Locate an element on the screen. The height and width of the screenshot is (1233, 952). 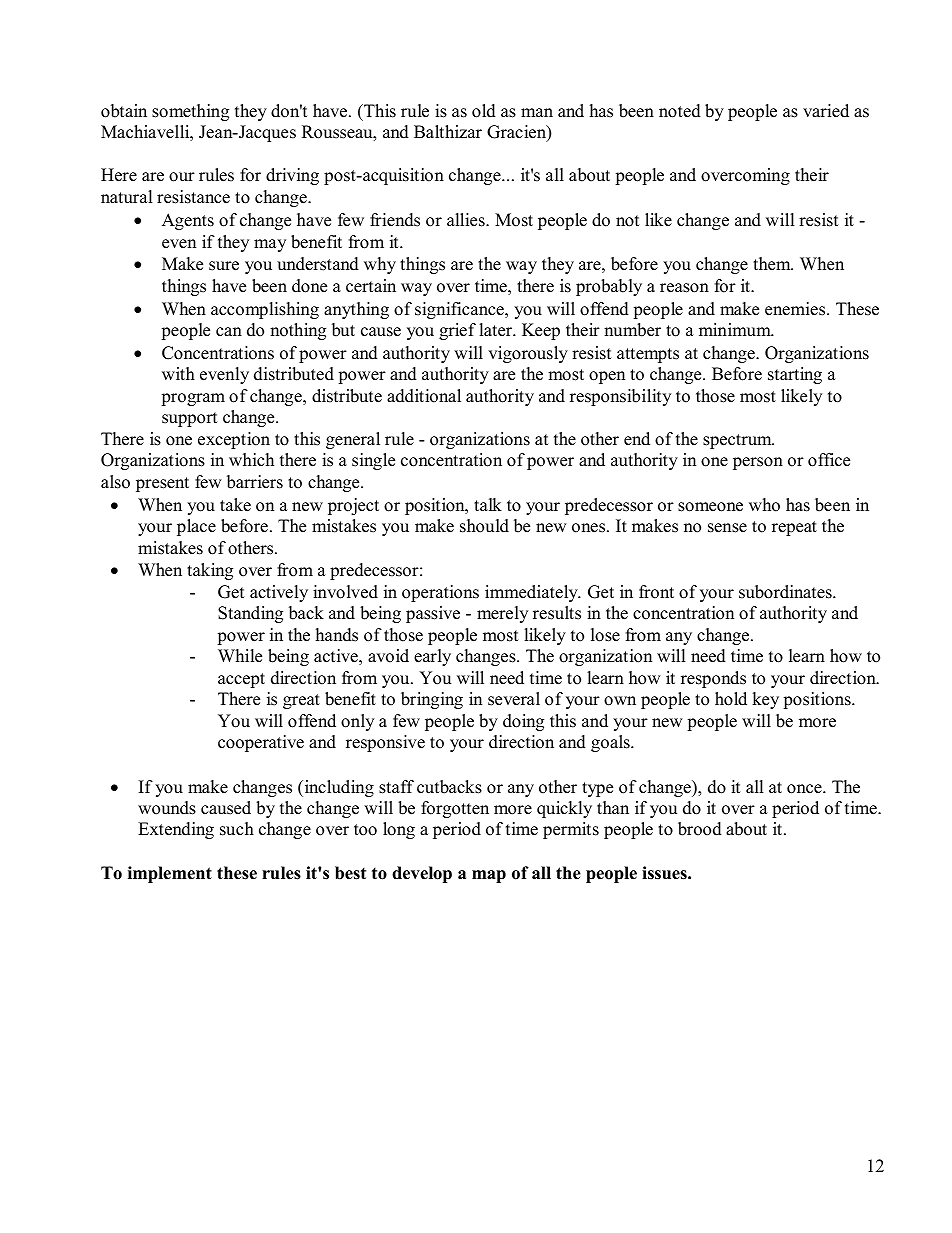
starting is located at coordinates (795, 375).
